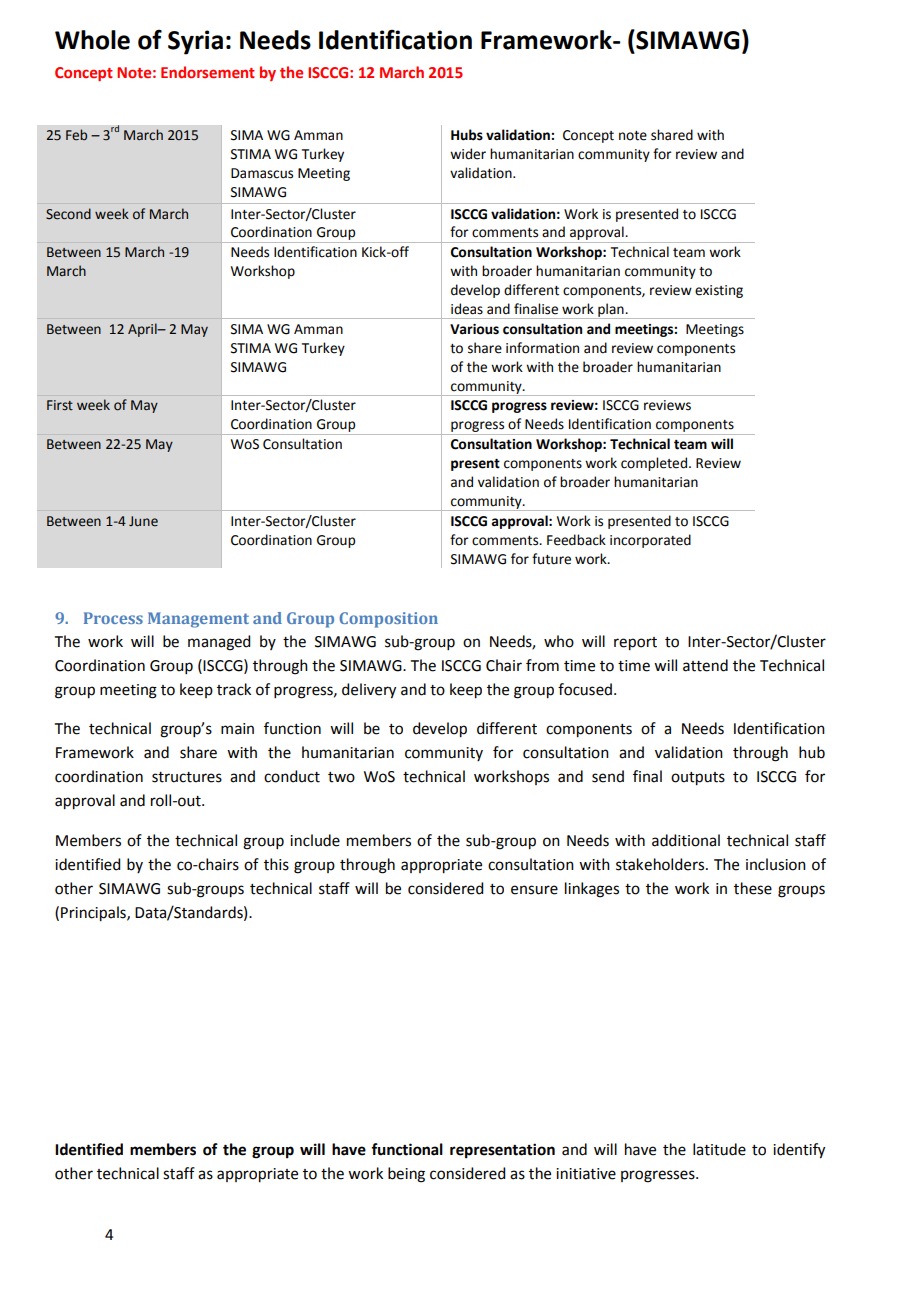 This image has width=924, height=1308. What do you see at coordinates (705, 665) in the image?
I see `attend` at bounding box center [705, 665].
